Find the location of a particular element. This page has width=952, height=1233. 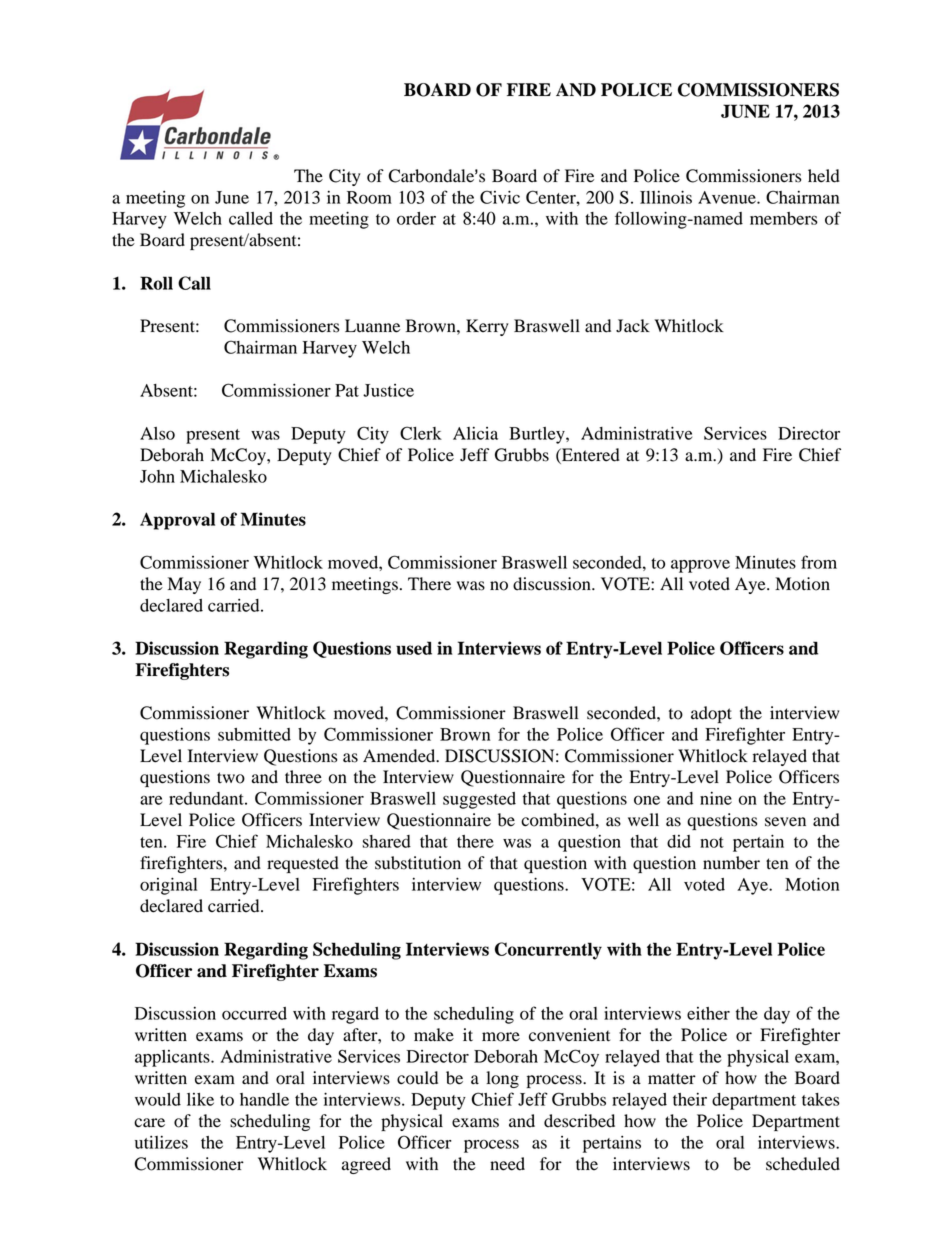

approve is located at coordinates (700, 566).
